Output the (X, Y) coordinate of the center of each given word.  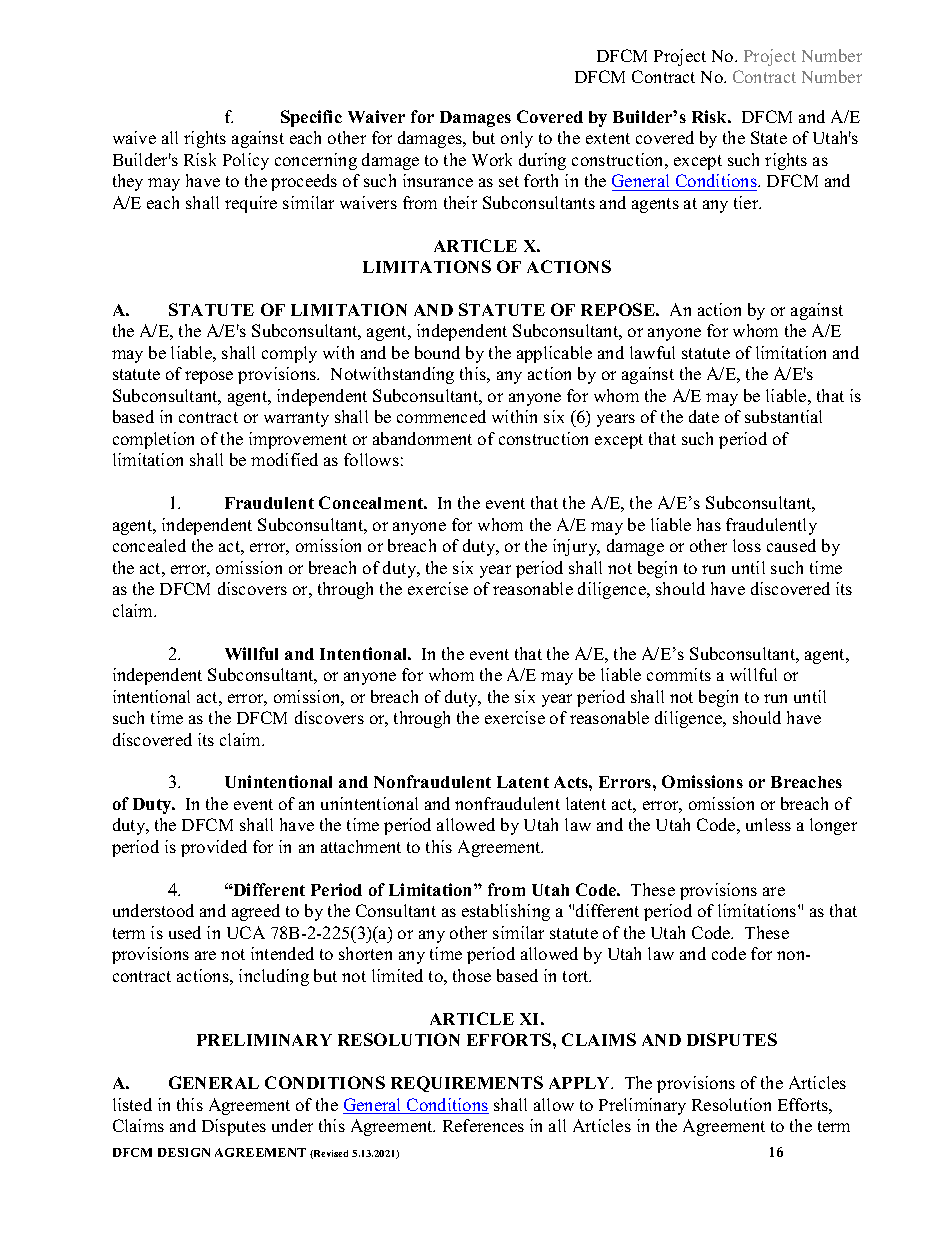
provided (214, 848)
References (483, 1125)
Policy (246, 161)
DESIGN (184, 1152)
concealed (149, 545)
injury (576, 547)
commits (679, 674)
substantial (783, 416)
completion (153, 440)
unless (768, 824)
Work (492, 159)
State (769, 137)
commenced (441, 416)
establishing (506, 912)
